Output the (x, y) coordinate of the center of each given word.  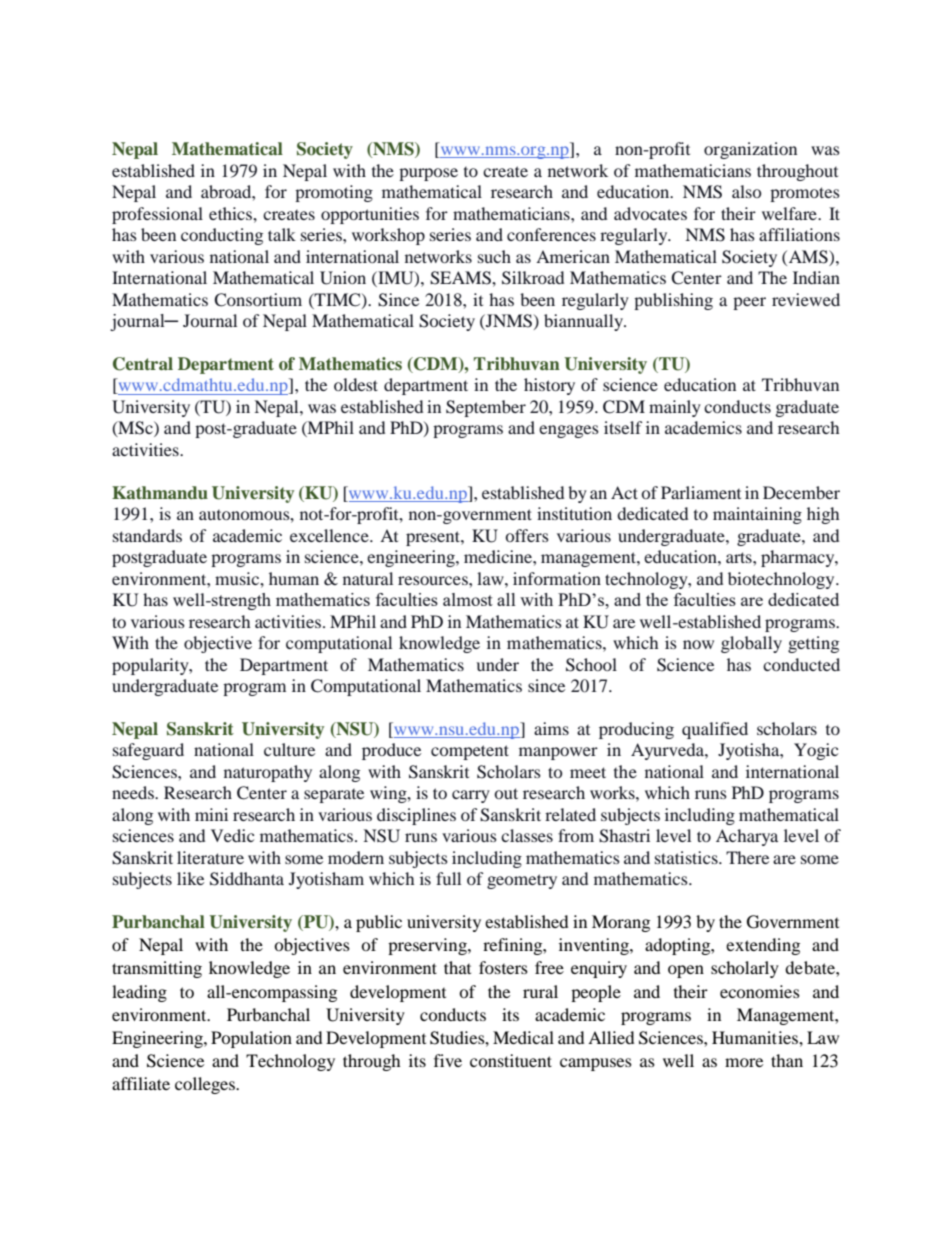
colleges (206, 1085)
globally (751, 644)
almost (468, 599)
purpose (428, 174)
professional (157, 215)
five (448, 1060)
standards (147, 535)
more (744, 1062)
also (746, 191)
